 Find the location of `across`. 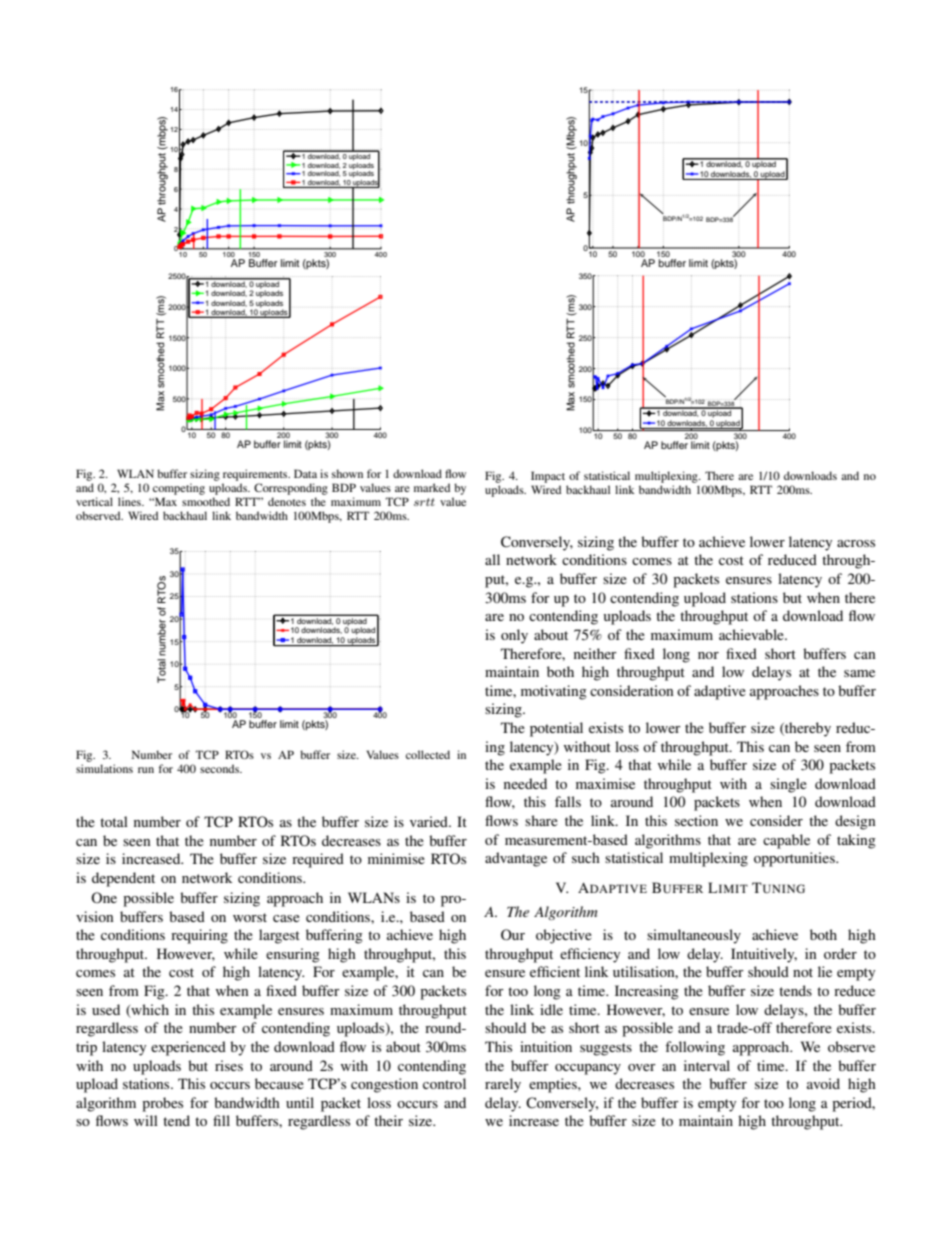

across is located at coordinates (856, 543).
